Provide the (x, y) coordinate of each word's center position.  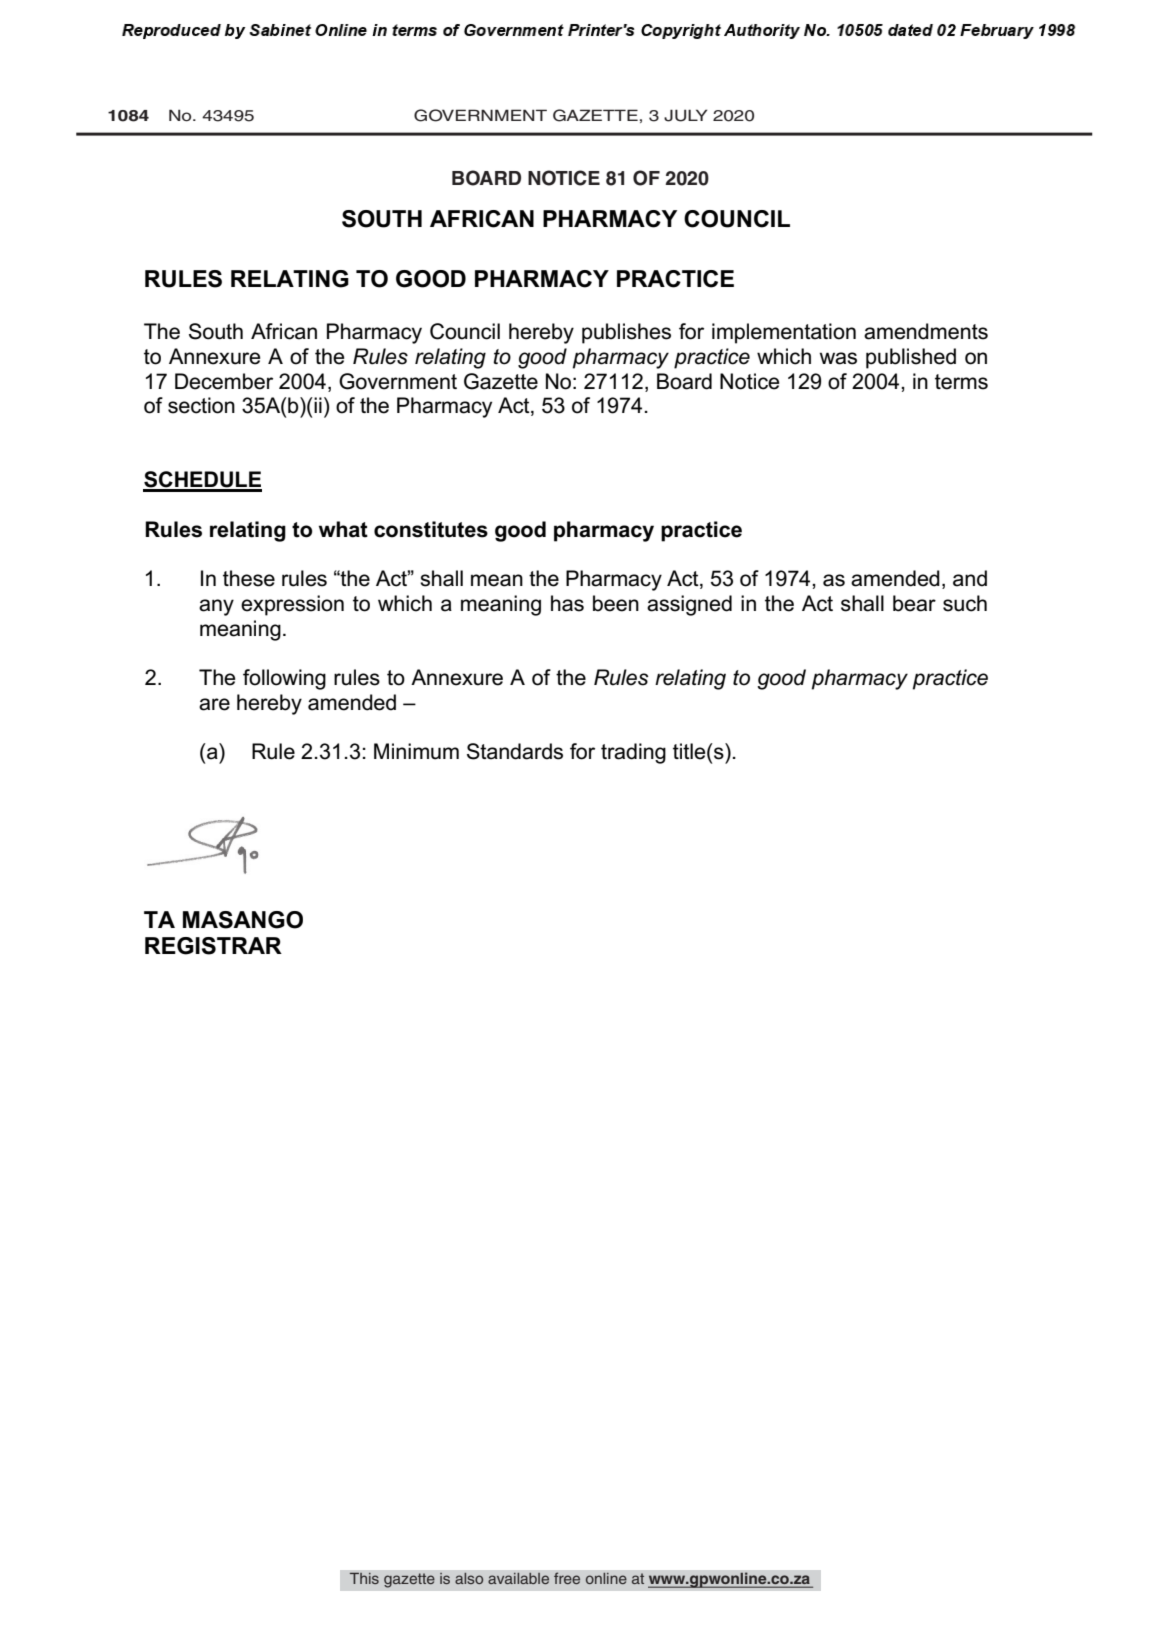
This (364, 1578)
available (519, 1578)
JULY (685, 115)
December (224, 381)
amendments (926, 331)
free (567, 1578)
